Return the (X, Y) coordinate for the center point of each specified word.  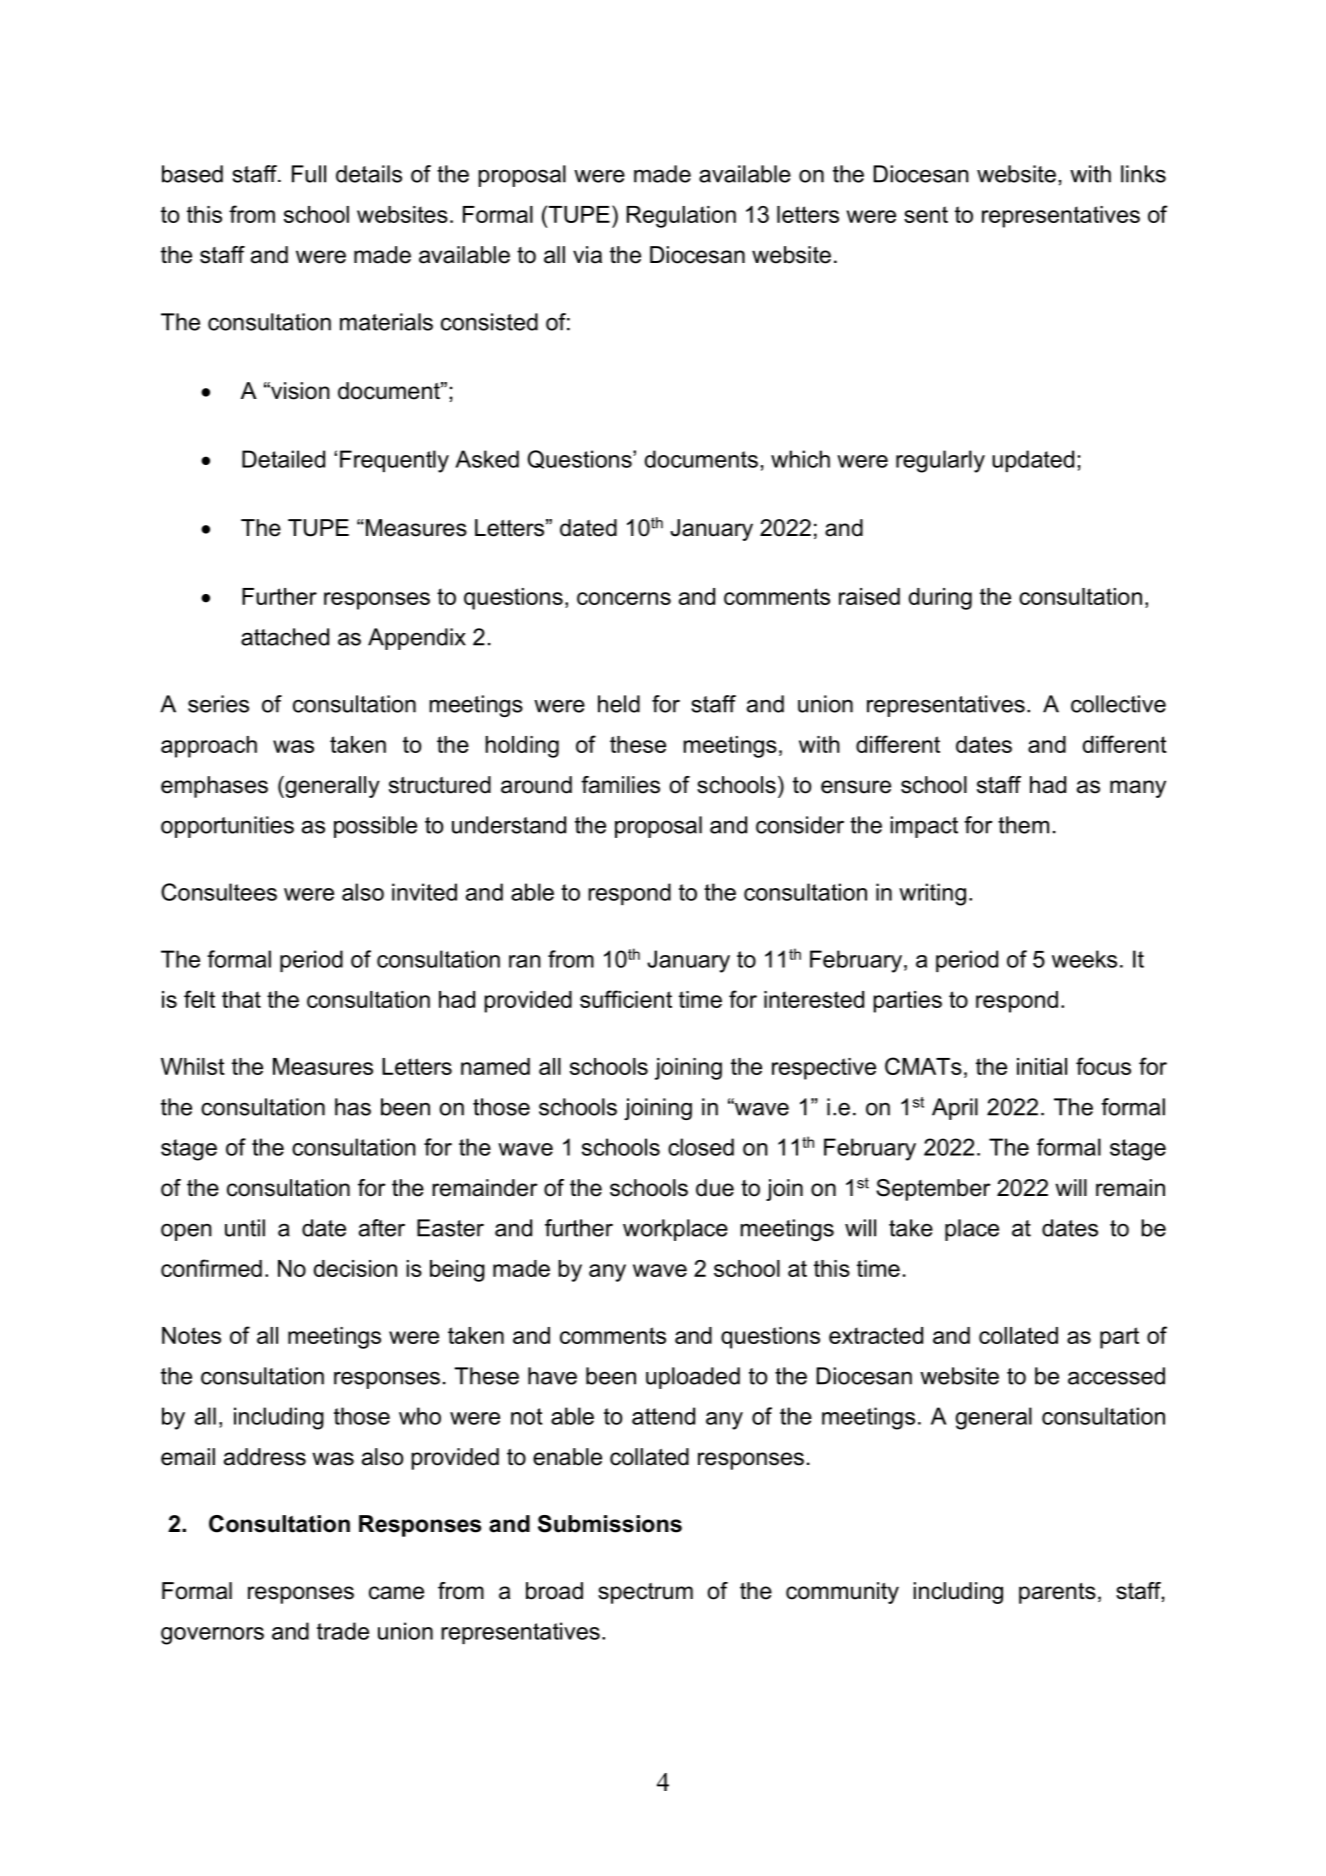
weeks (1084, 959)
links (1143, 174)
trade (343, 1631)
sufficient (626, 999)
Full (309, 174)
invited (424, 892)
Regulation (681, 217)
